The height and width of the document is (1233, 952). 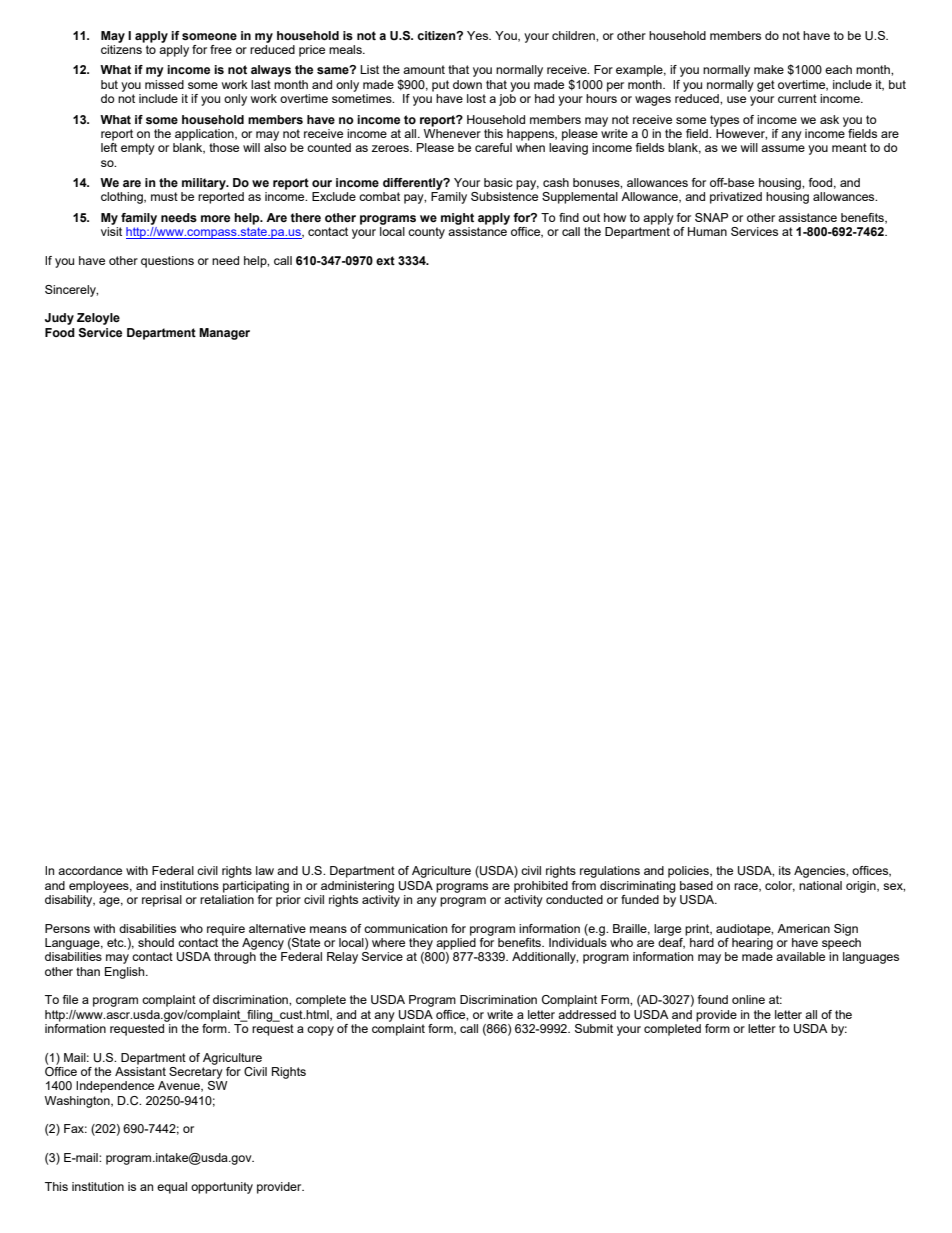 What do you see at coordinates (167, 262) in the document?
I see `questions` at bounding box center [167, 262].
